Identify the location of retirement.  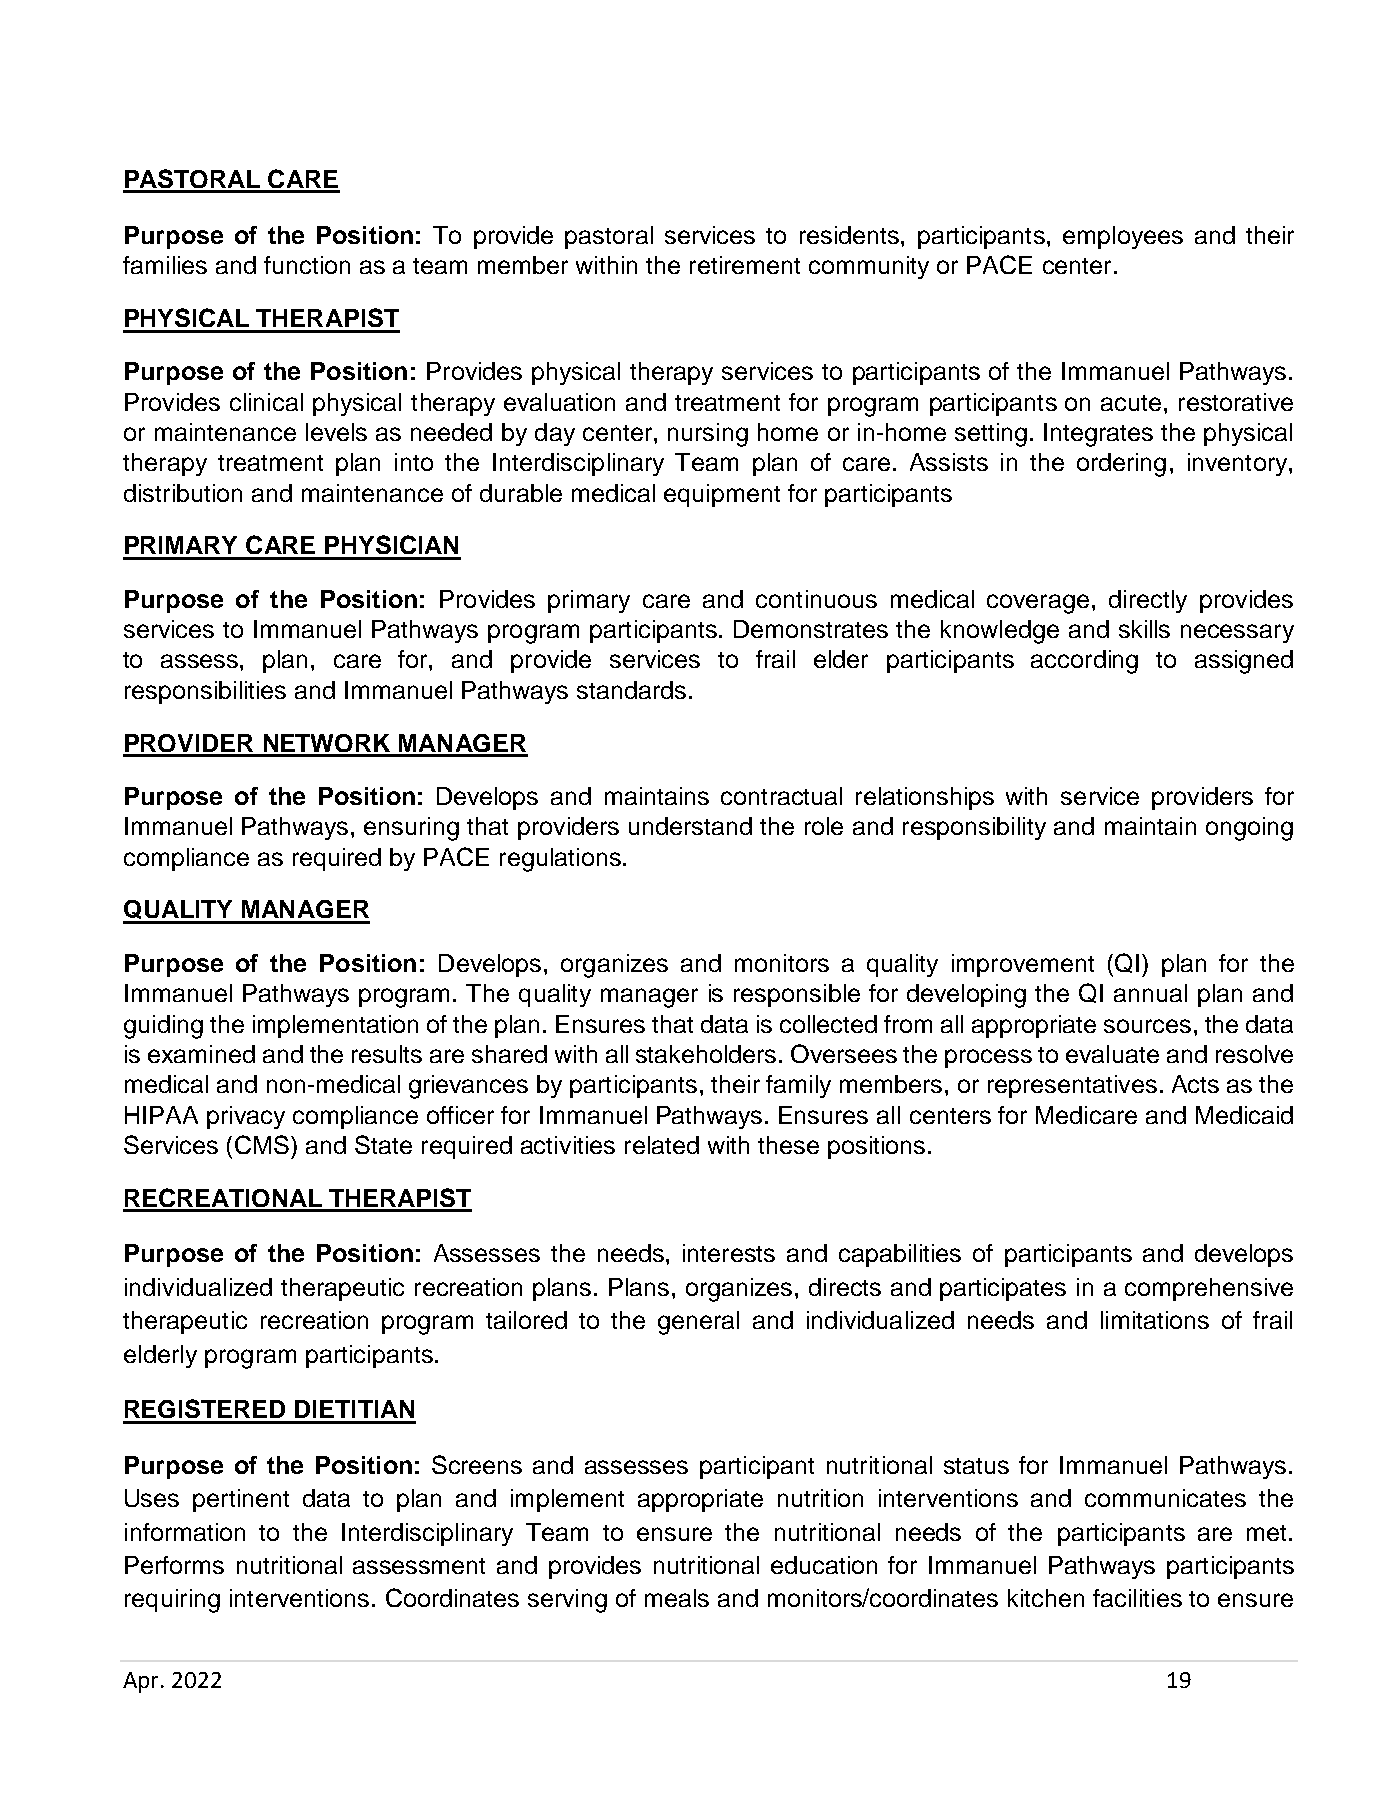
(745, 265).
